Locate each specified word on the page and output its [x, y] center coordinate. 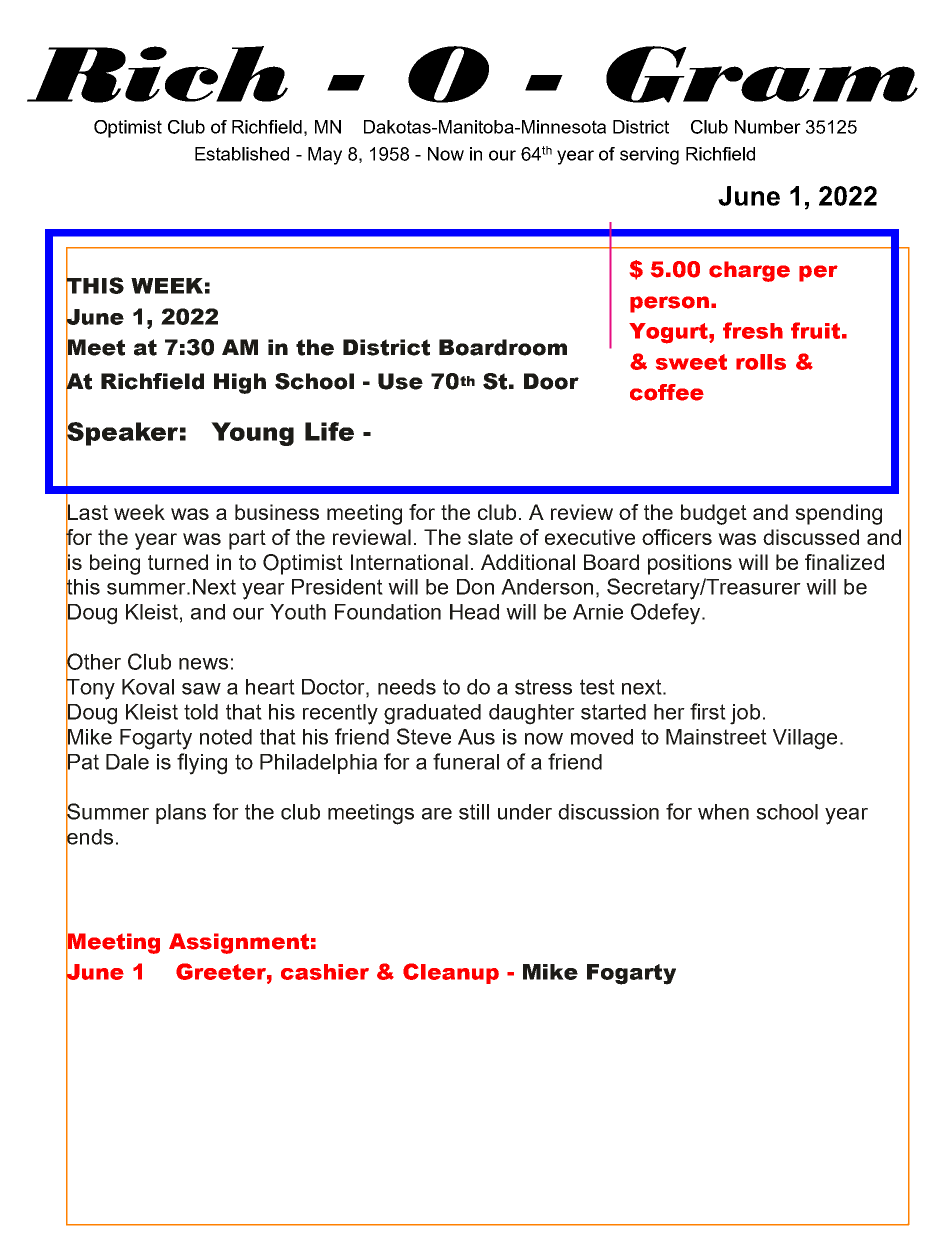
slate [490, 537]
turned [178, 562]
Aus [476, 737]
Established [242, 154]
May [325, 156]
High [240, 383]
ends [89, 837]
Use [400, 381]
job [745, 714]
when [723, 812]
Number [768, 127]
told [201, 712]
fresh [753, 330]
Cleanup [451, 973]
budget [714, 514]
